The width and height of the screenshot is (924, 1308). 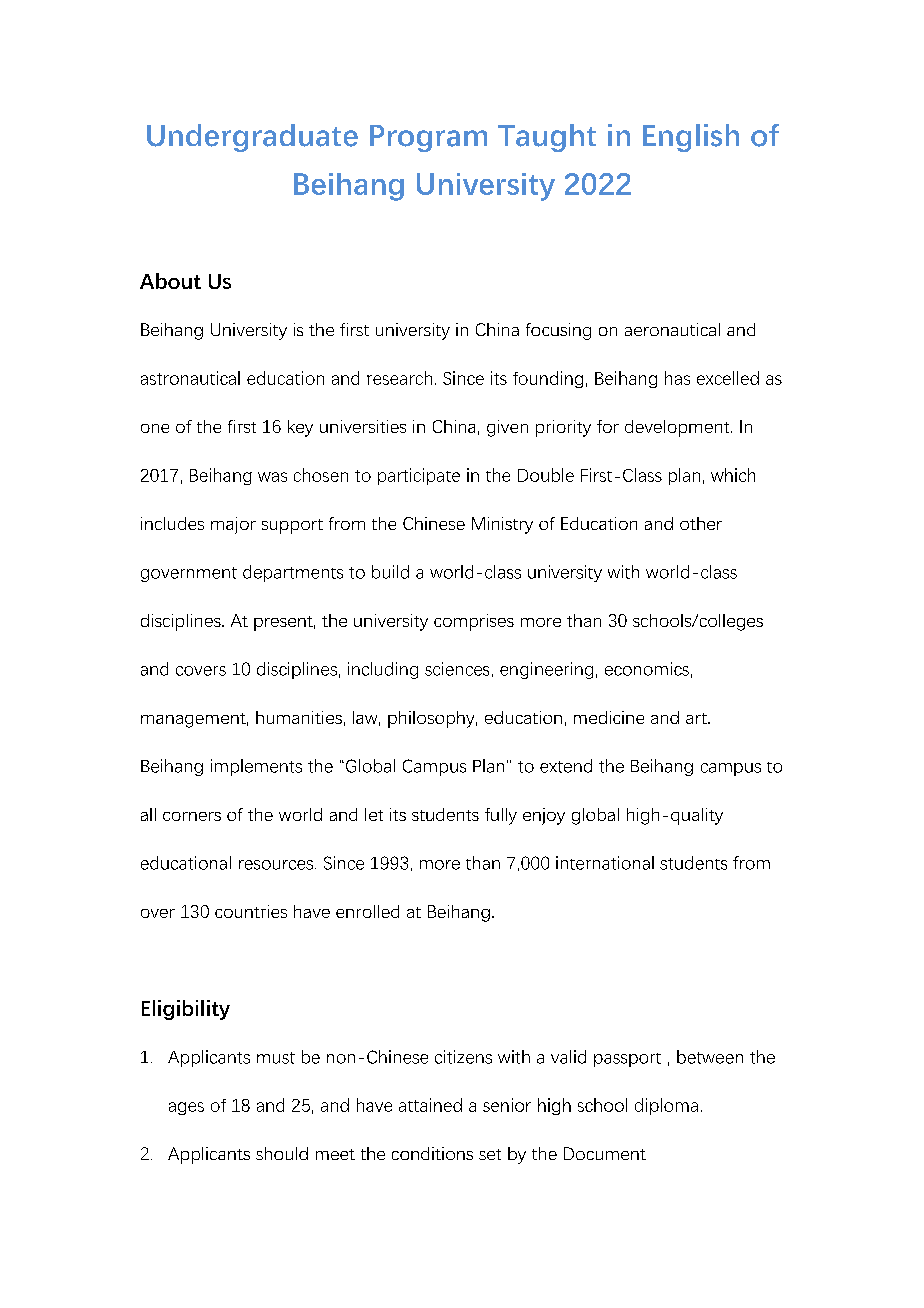 I want to click on Program, so click(x=428, y=138).
